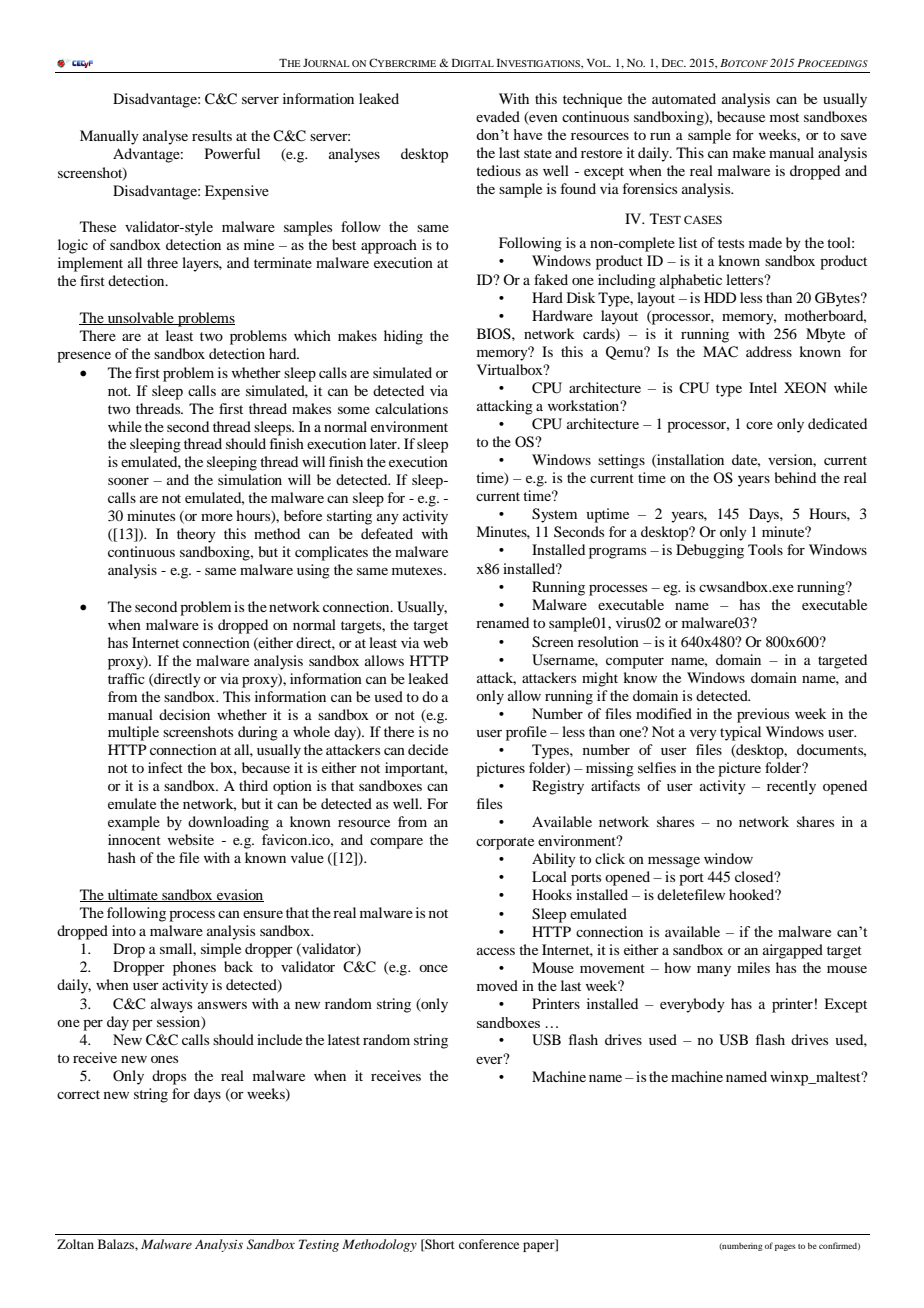 The height and width of the document is (1308, 924). What do you see at coordinates (784, 117) in the document?
I see `most` at bounding box center [784, 117].
